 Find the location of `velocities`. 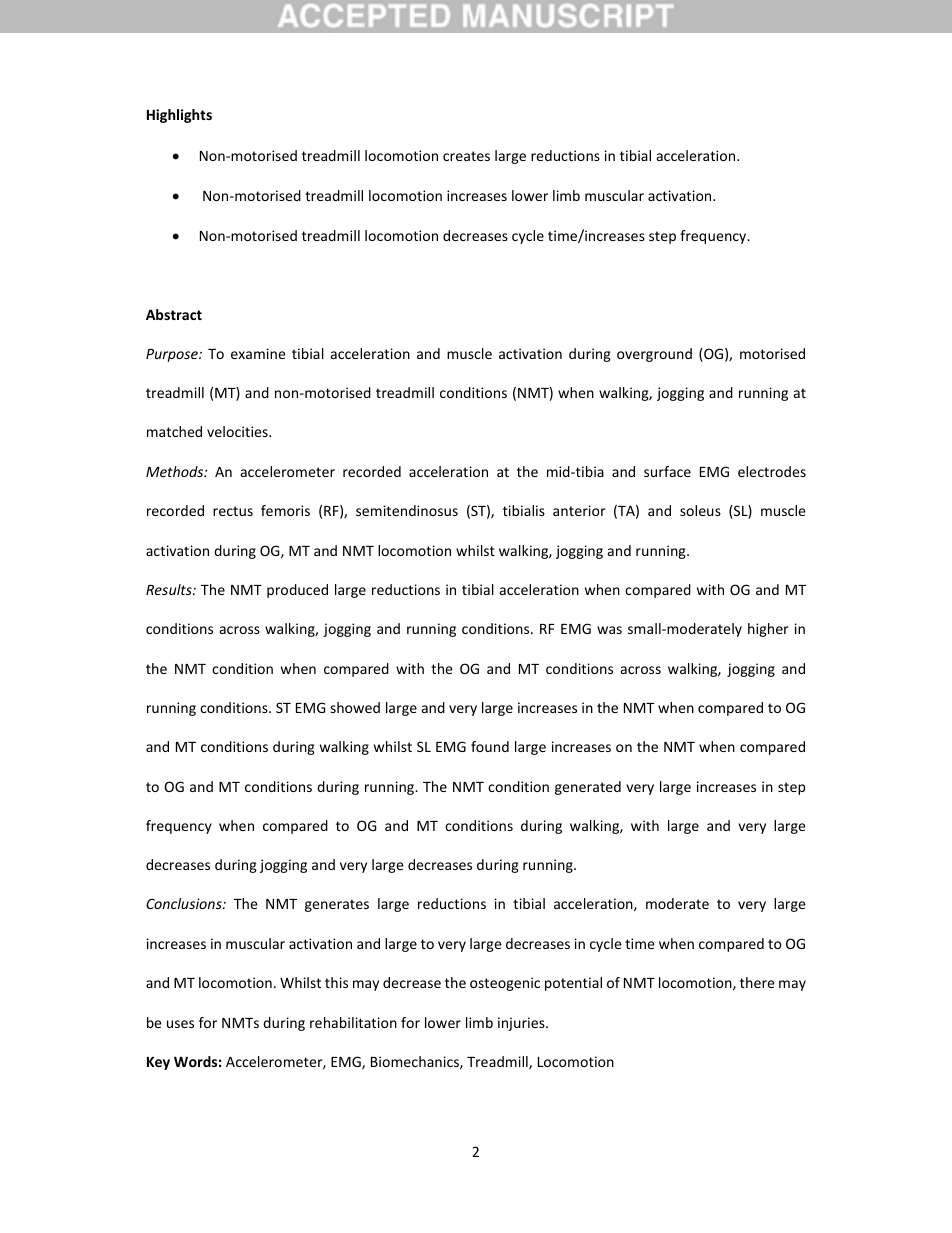

velocities is located at coordinates (238, 431).
